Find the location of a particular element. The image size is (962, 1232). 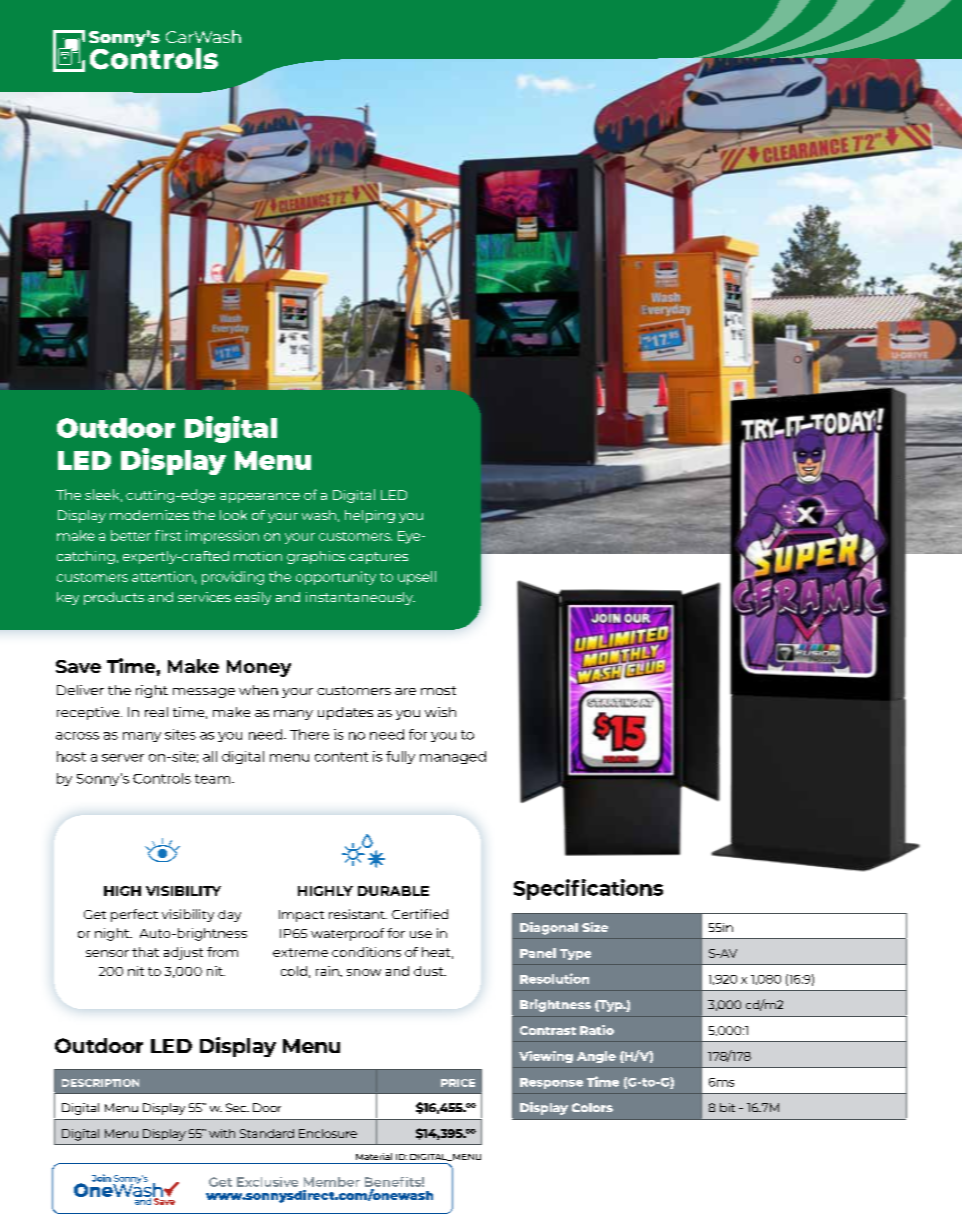

modernizes is located at coordinates (149, 515).
